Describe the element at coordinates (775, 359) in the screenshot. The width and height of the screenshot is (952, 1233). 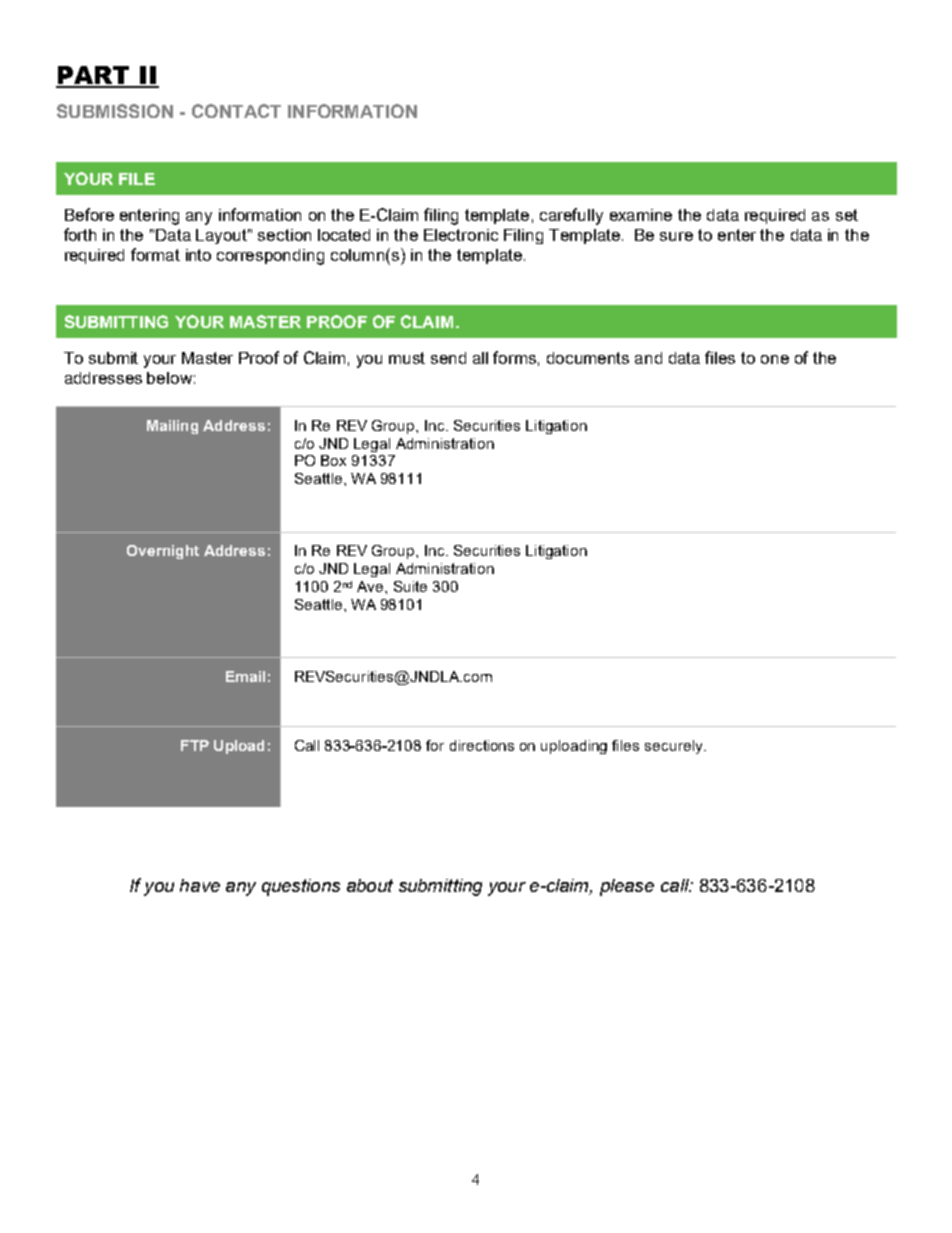
I see `one` at that location.
